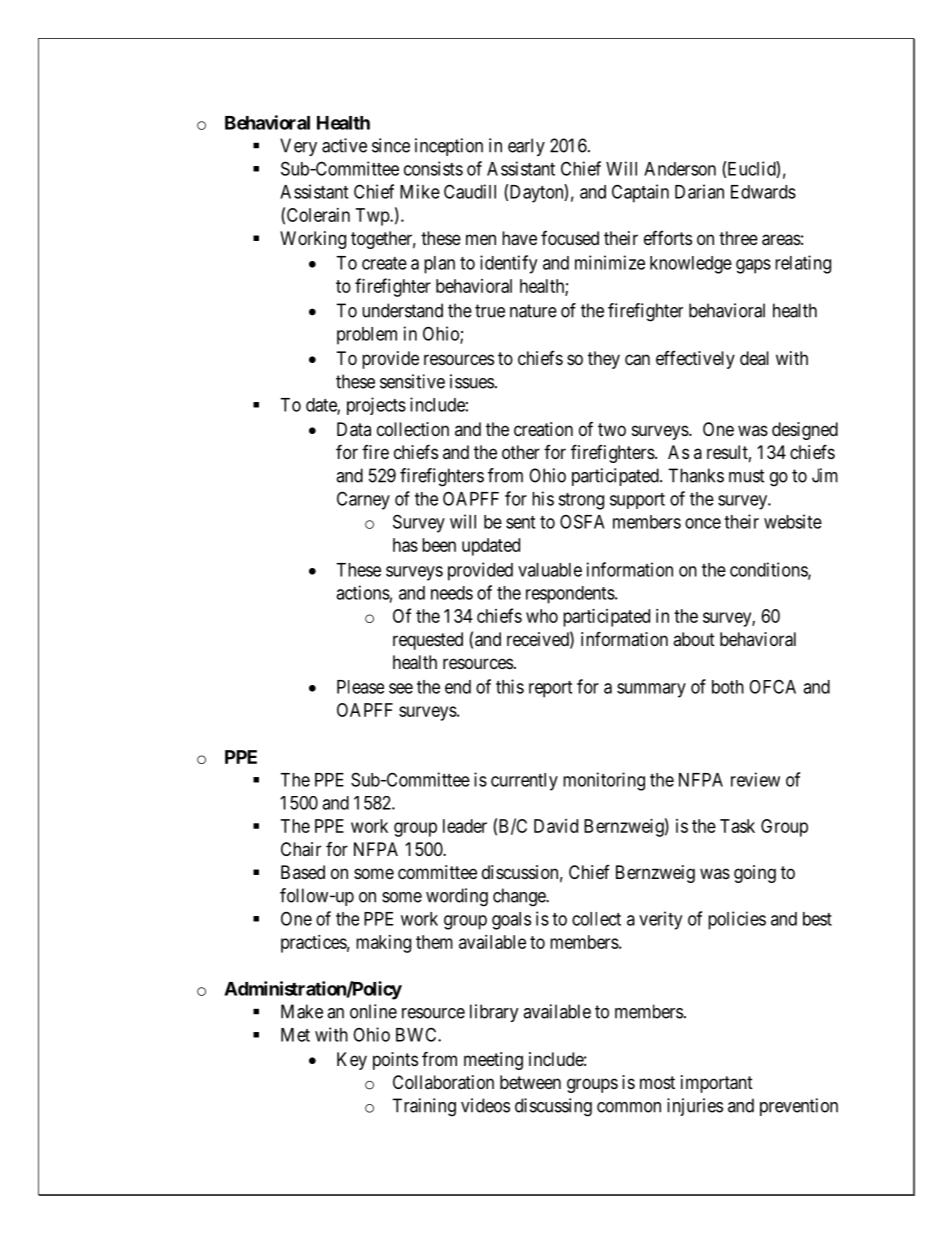 The image size is (952, 1233). What do you see at coordinates (352, 1061) in the screenshot?
I see `Key` at bounding box center [352, 1061].
